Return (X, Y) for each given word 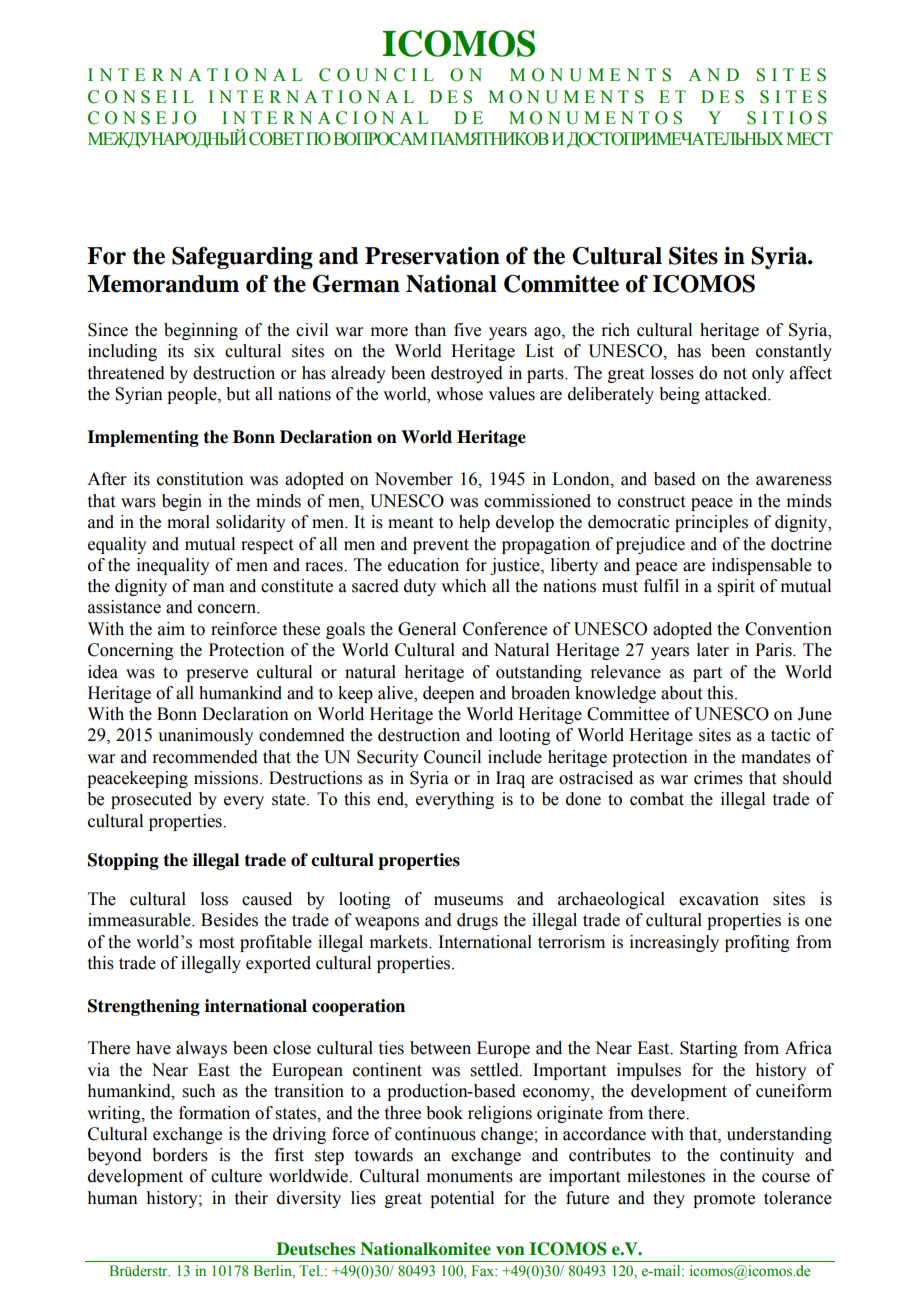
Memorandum (163, 284)
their (251, 1198)
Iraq (510, 779)
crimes (718, 778)
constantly (794, 352)
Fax (484, 1270)
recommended (205, 757)
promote (724, 1200)
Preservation (432, 256)
